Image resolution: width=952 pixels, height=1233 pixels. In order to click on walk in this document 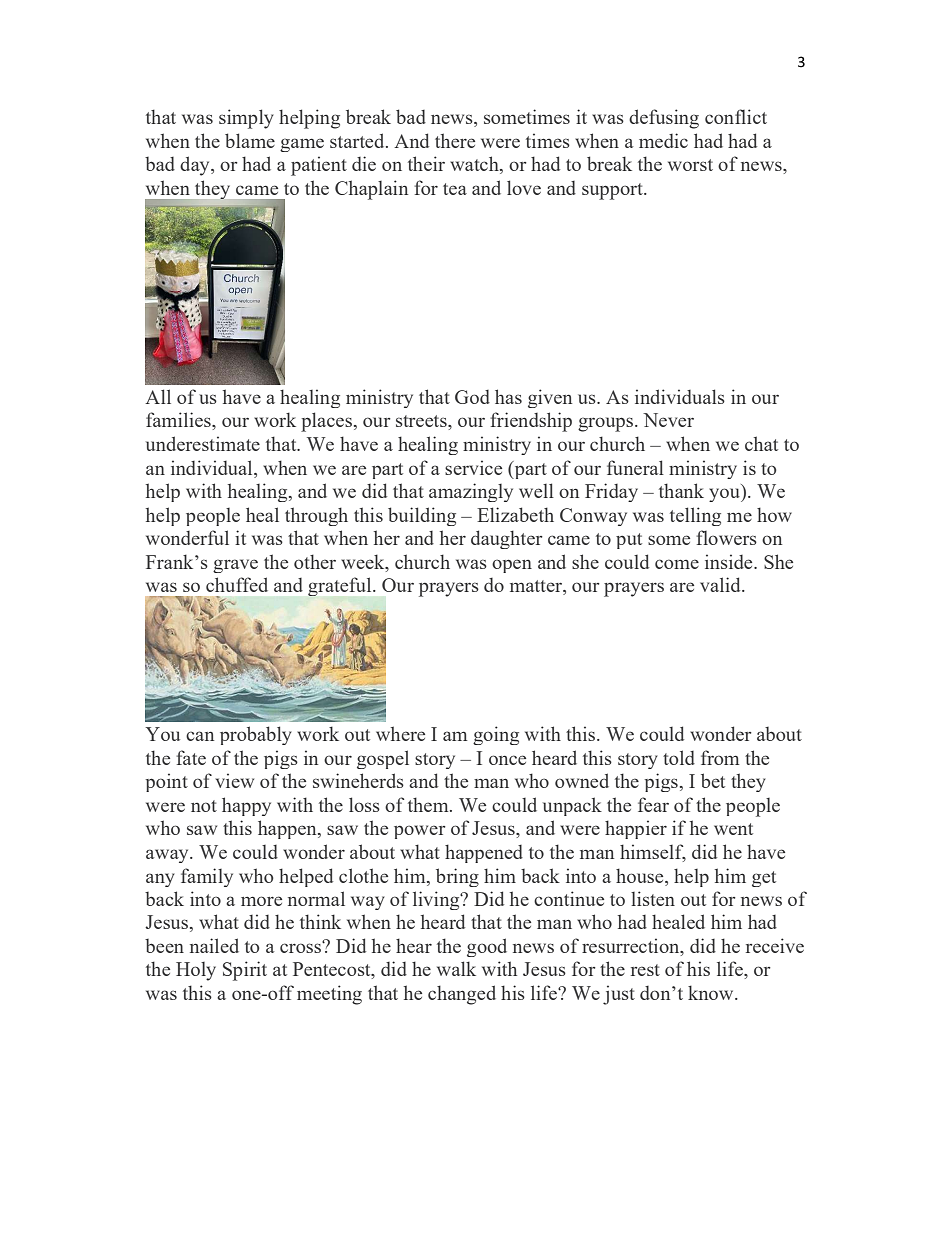, I will do `click(456, 968)`.
